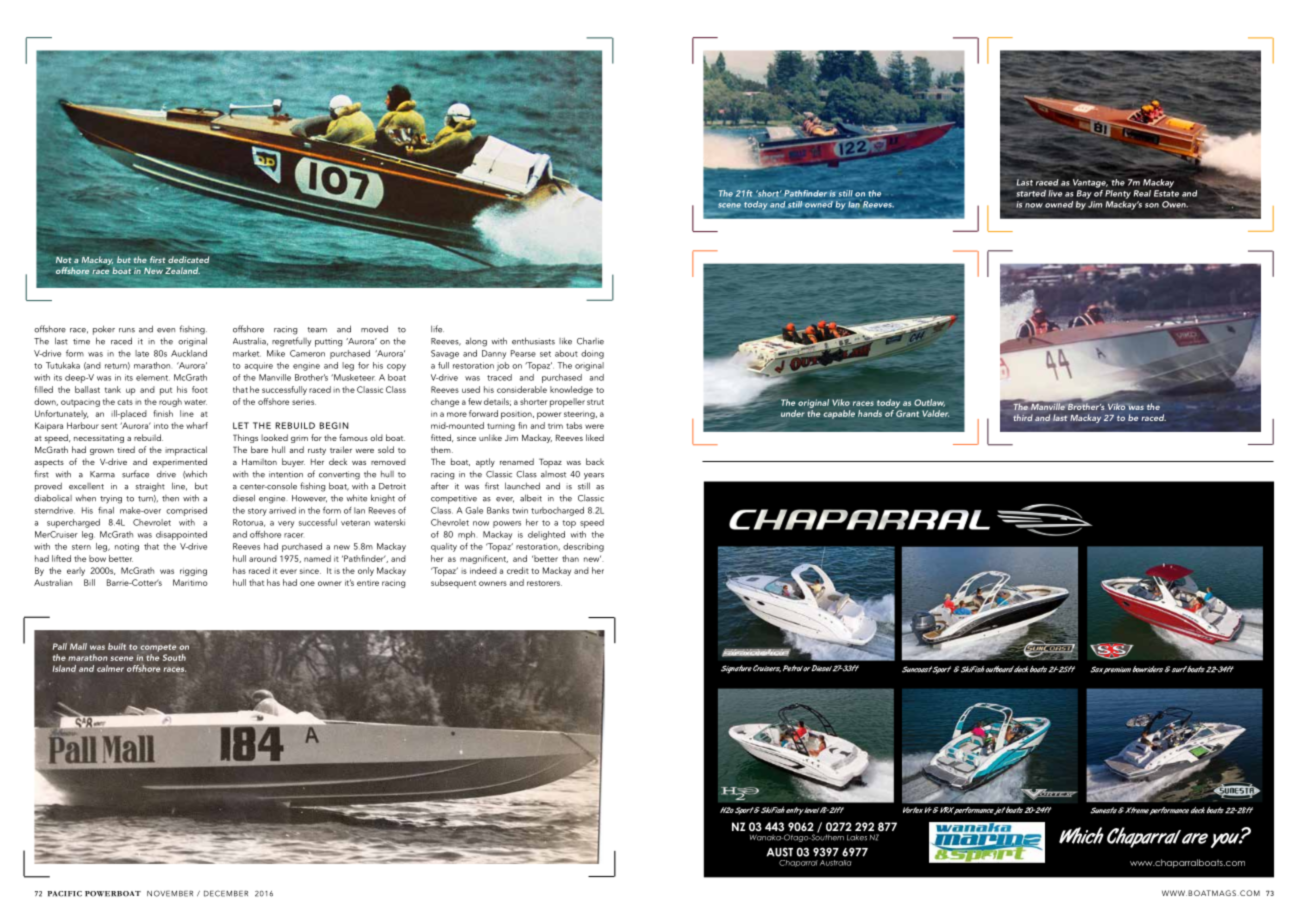  I want to click on Lakes, so click(857, 837).
